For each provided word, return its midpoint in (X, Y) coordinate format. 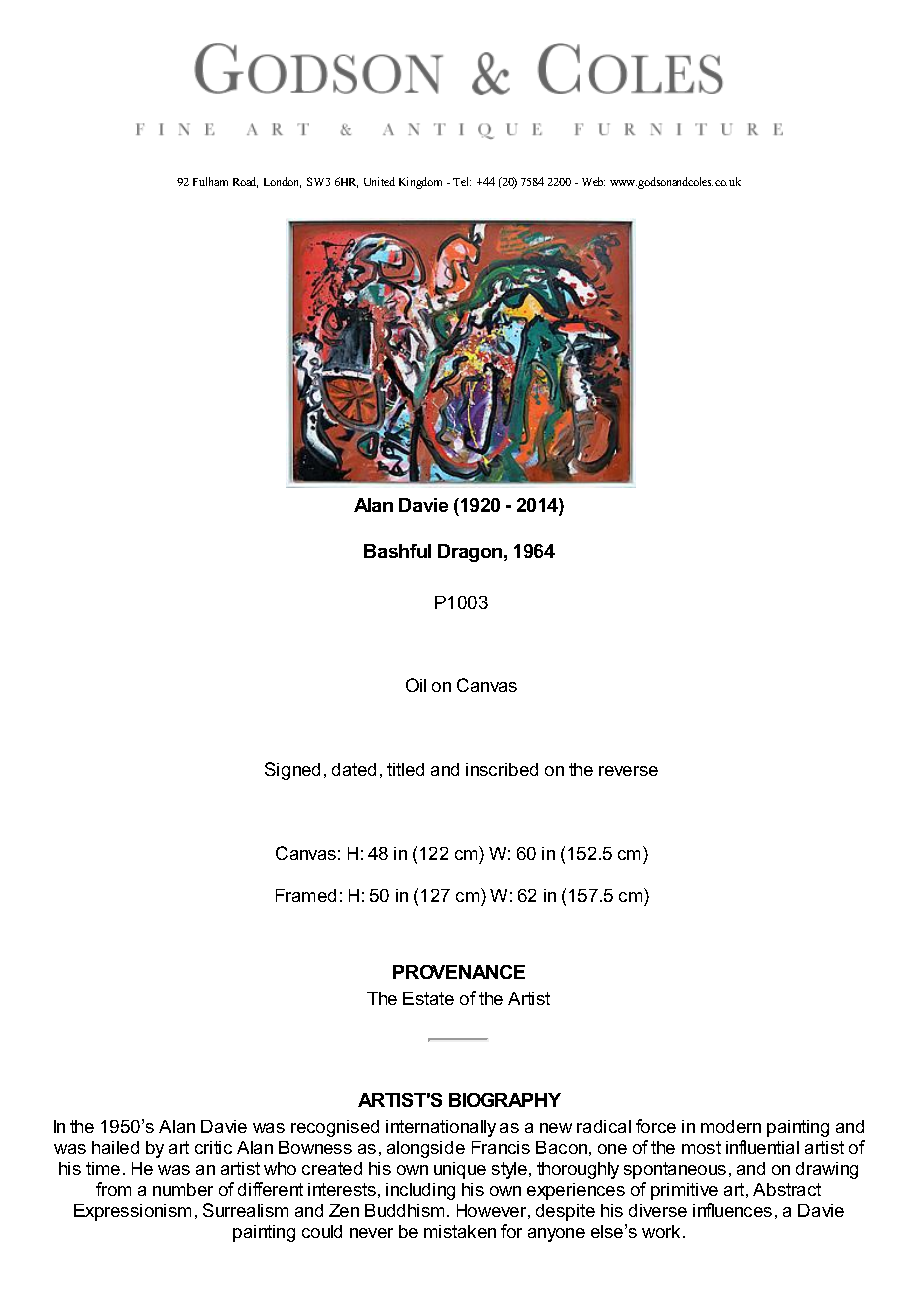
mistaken (460, 1231)
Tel (462, 181)
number (183, 1189)
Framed (306, 895)
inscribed (502, 769)
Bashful (397, 551)
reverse (628, 771)
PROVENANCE (459, 972)
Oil (416, 685)
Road (245, 182)
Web (593, 181)
